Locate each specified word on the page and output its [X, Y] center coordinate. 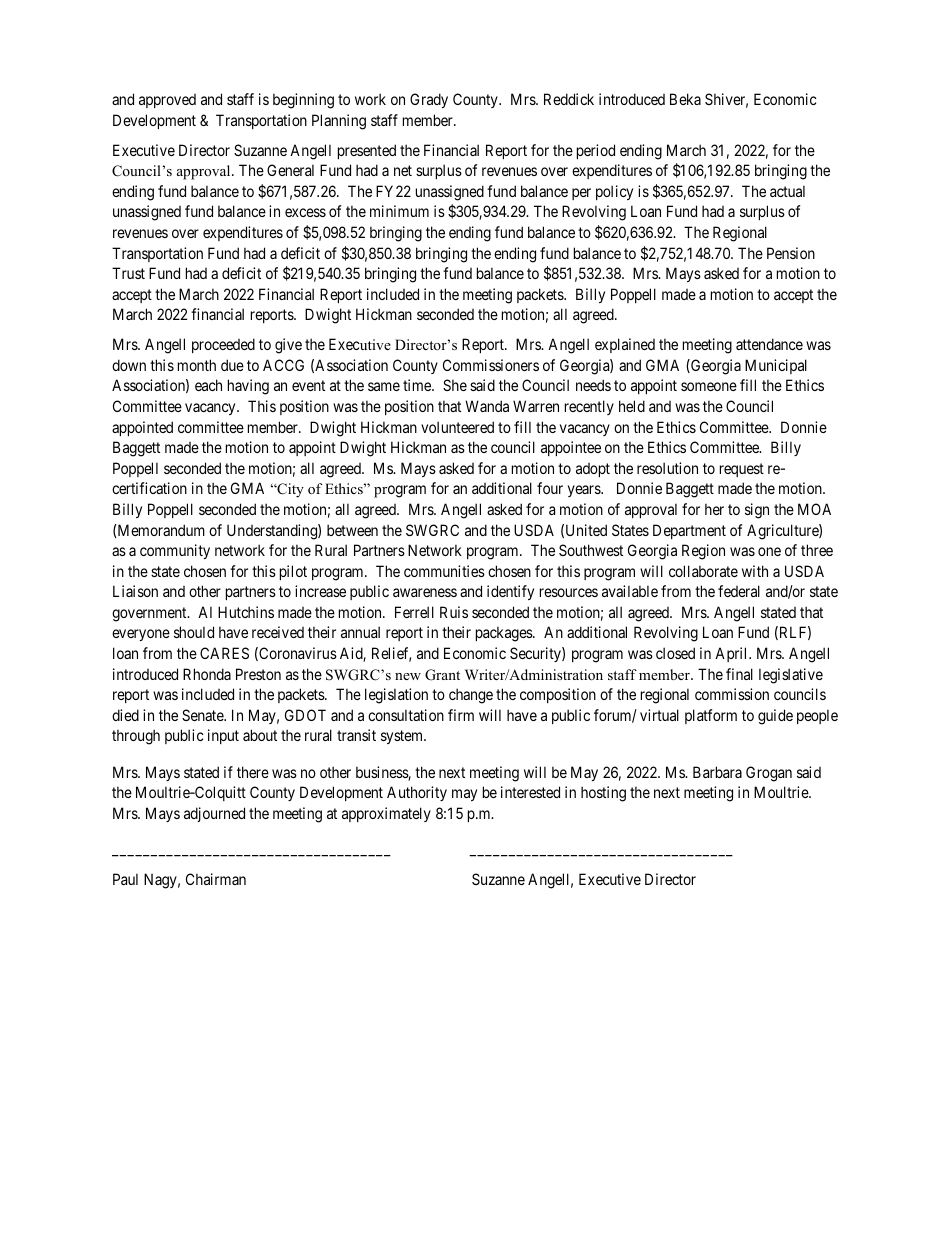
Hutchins [246, 612]
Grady [429, 100]
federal [739, 591]
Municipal [776, 366]
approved [167, 101]
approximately [386, 814]
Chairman [216, 879]
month [197, 365]
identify [510, 592]
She [455, 385]
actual [787, 191]
